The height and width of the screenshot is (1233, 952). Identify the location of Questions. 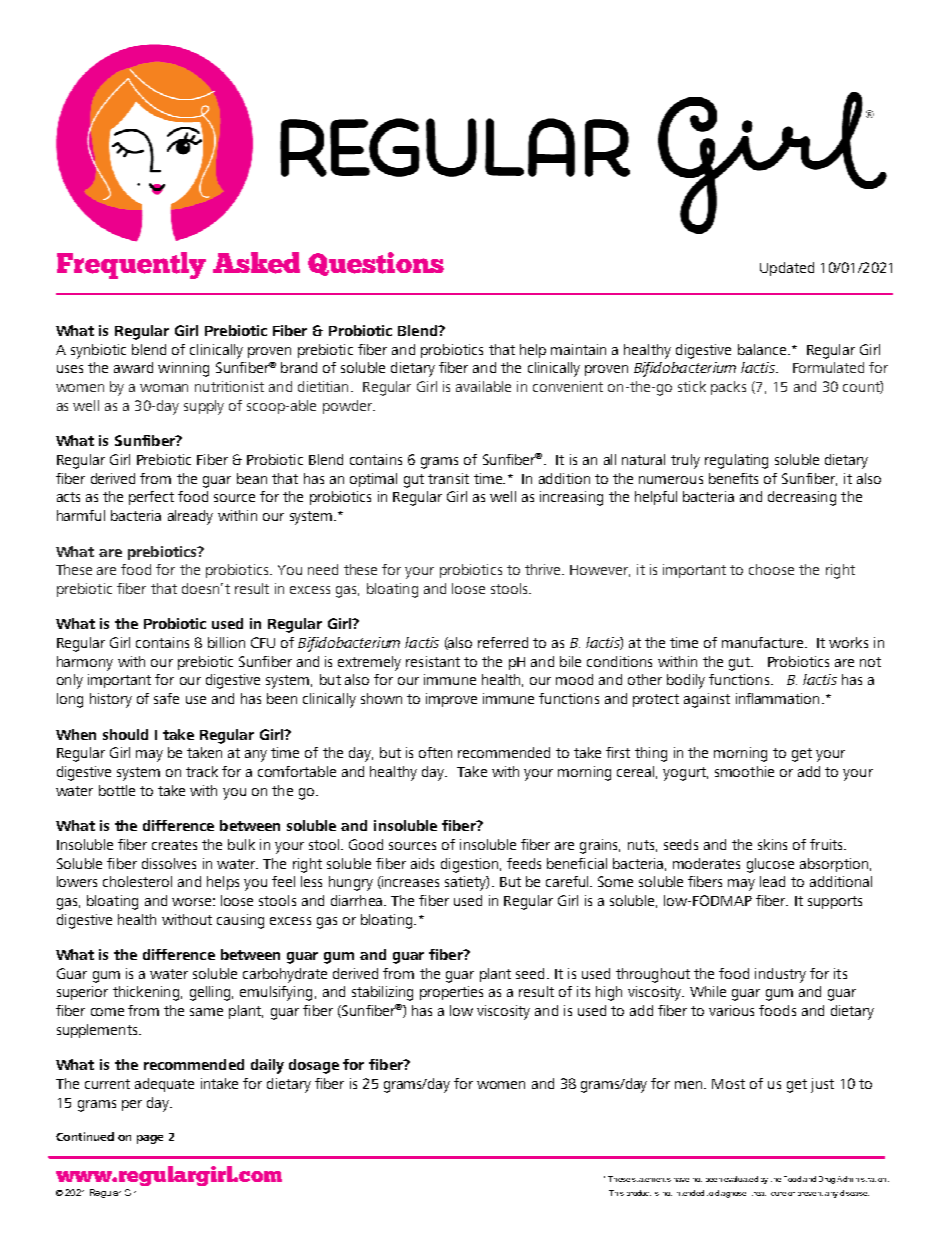
(376, 264).
